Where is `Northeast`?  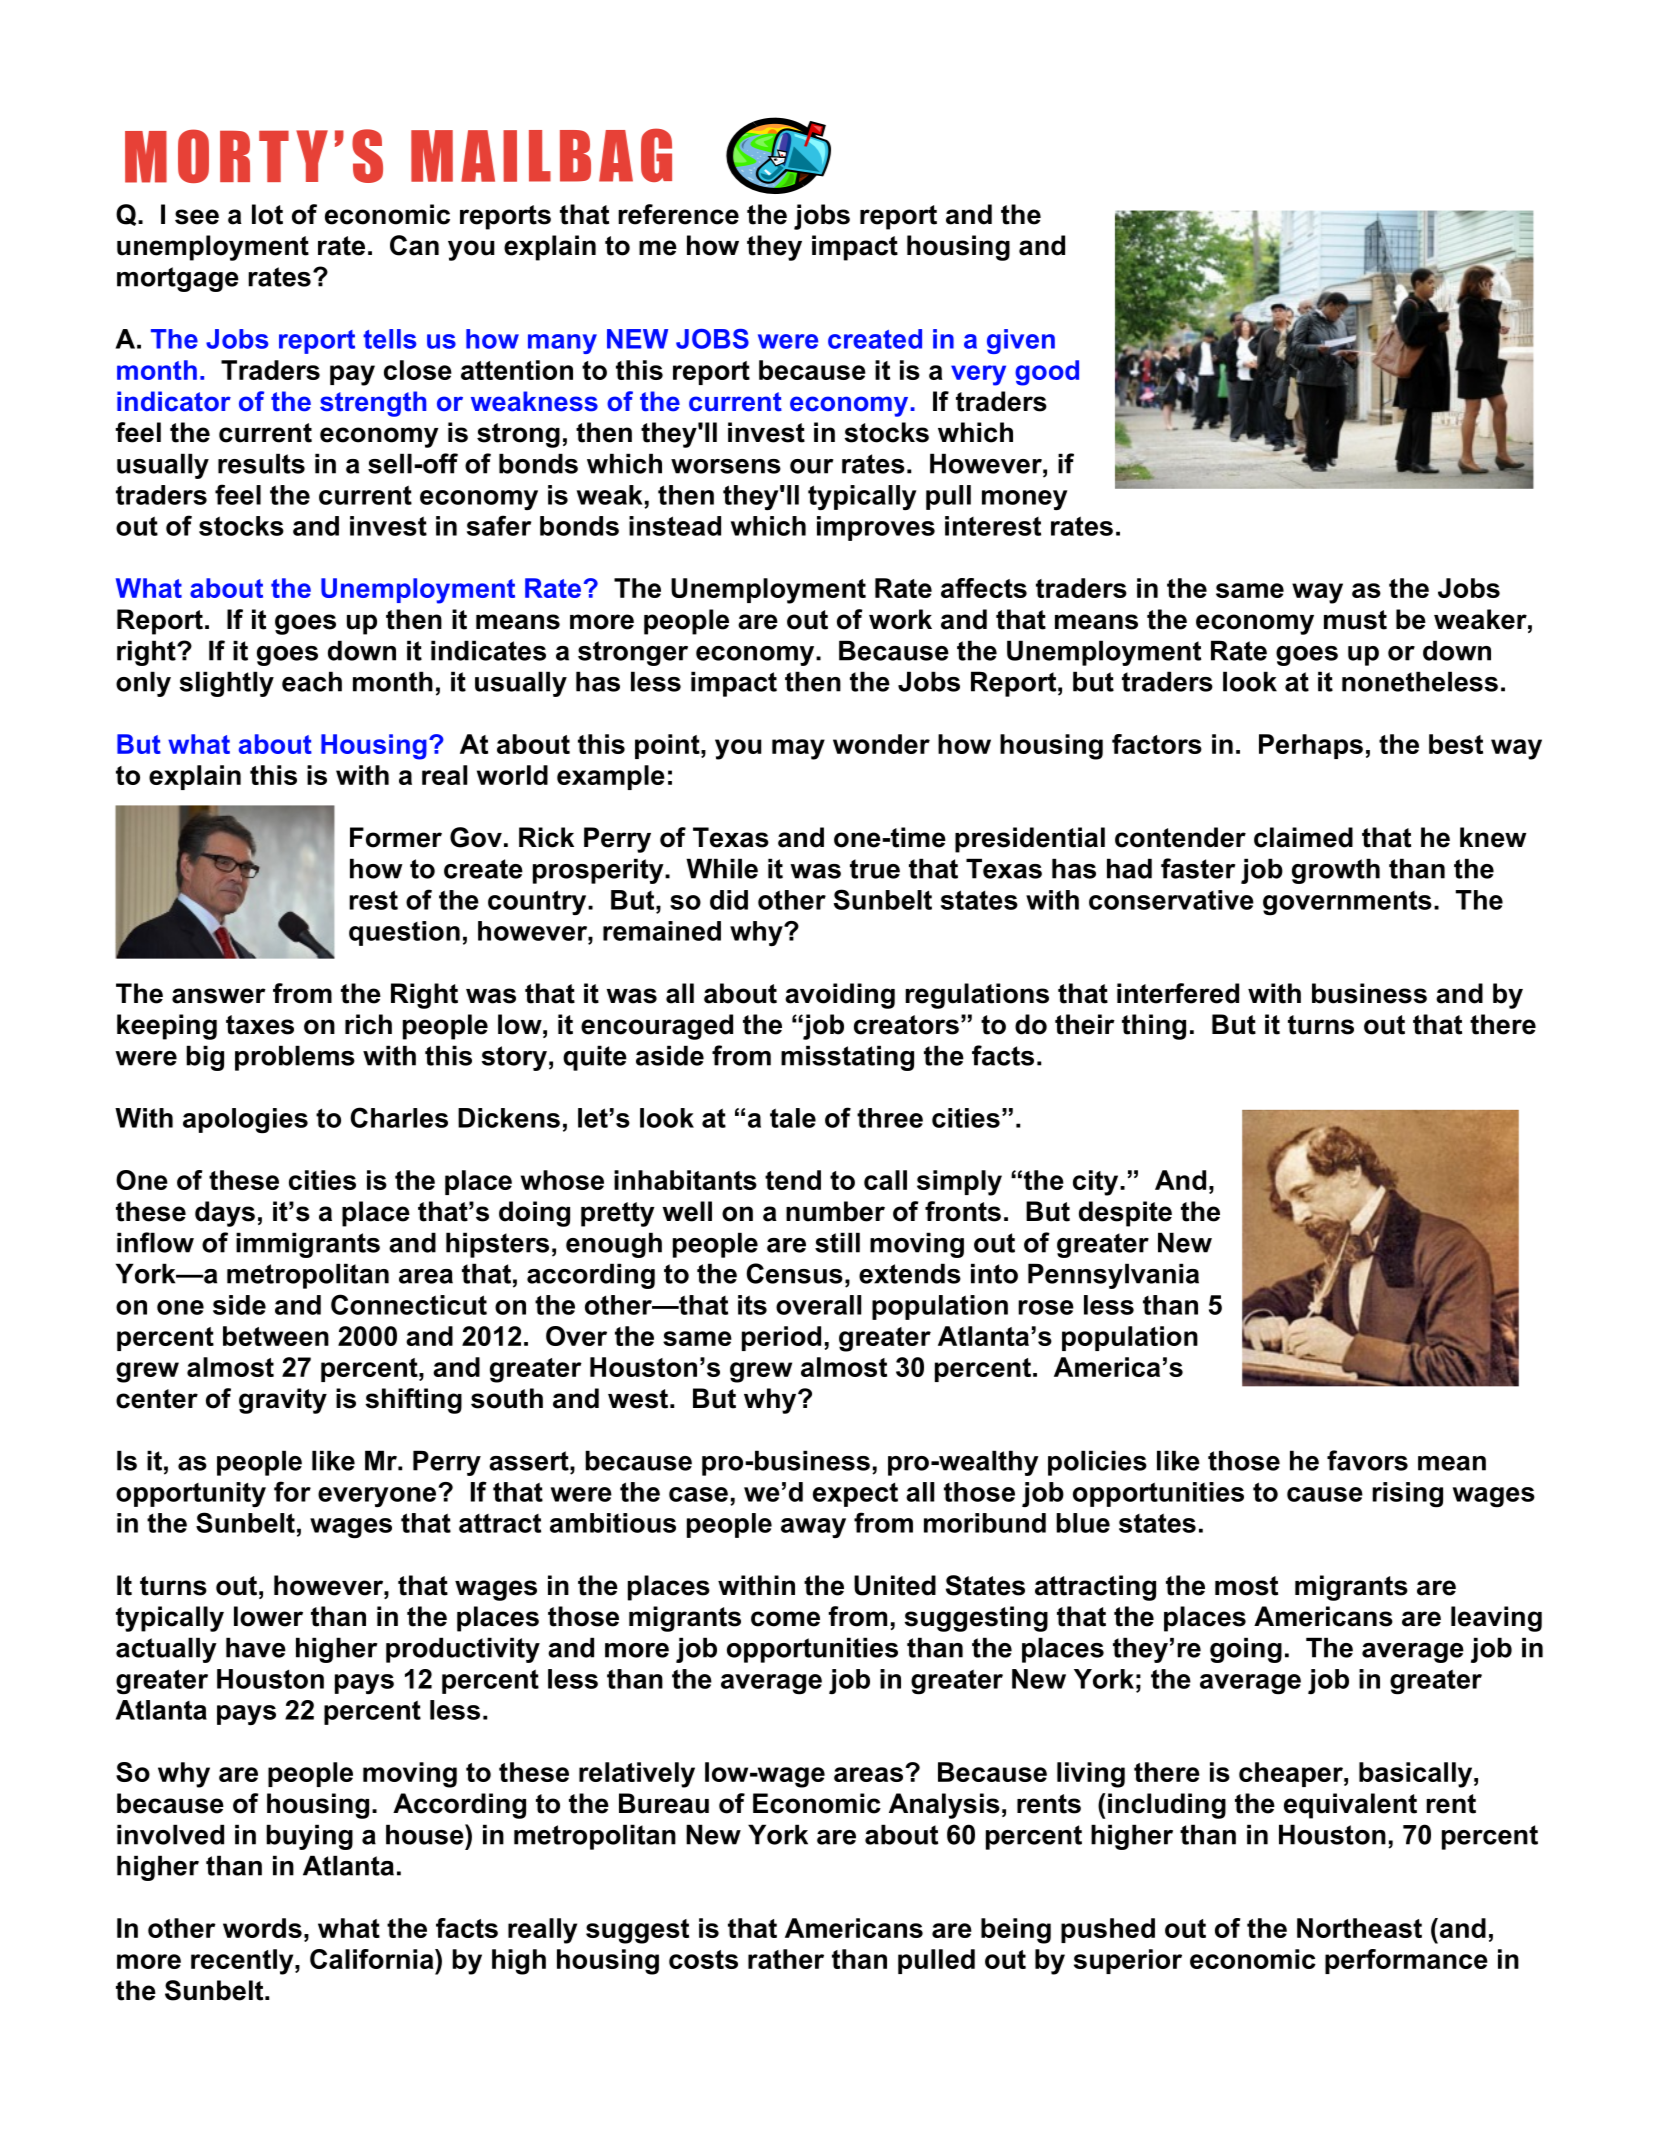 Northeast is located at coordinates (1359, 1928).
